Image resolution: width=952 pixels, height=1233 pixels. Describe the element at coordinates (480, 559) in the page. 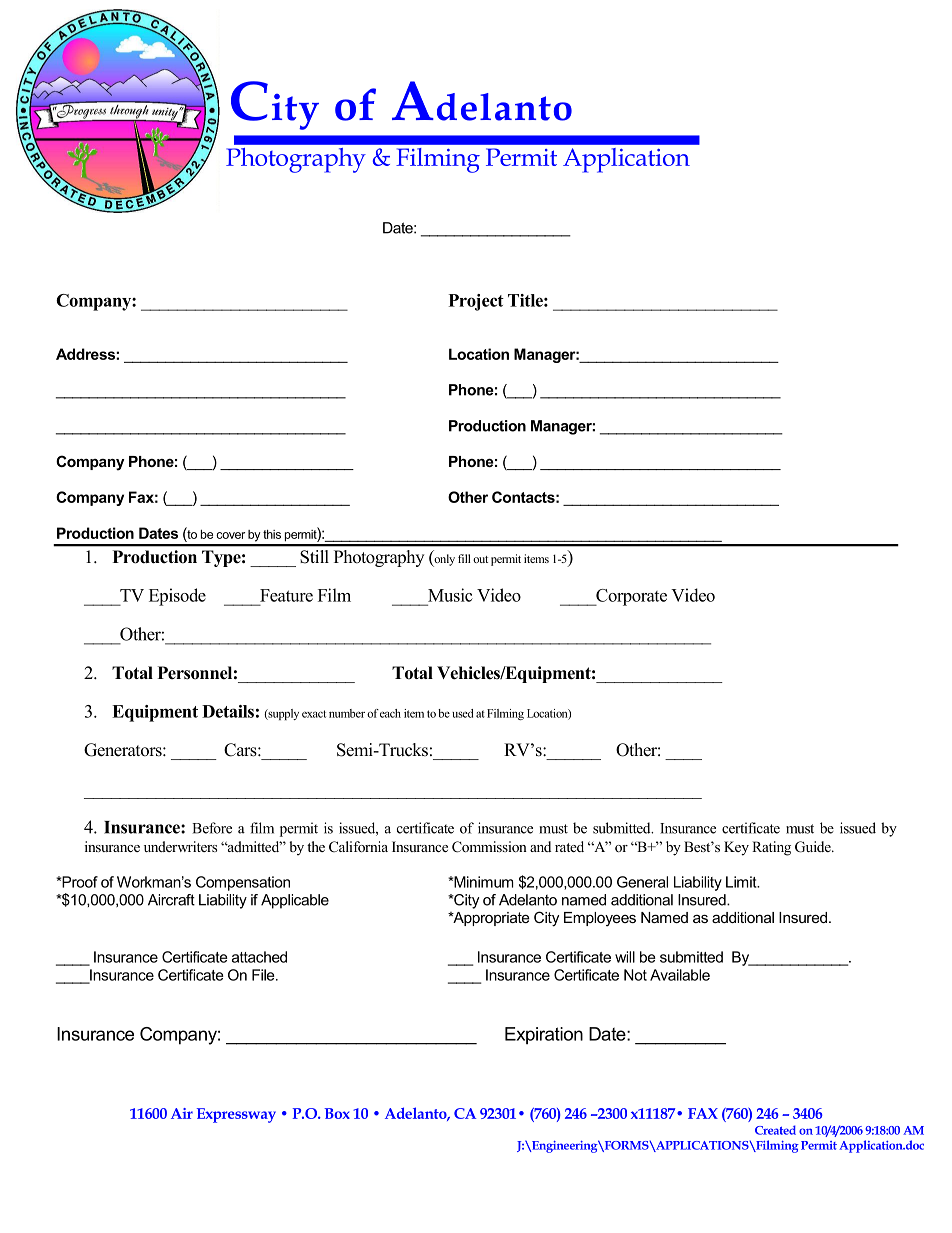

I see `out` at that location.
